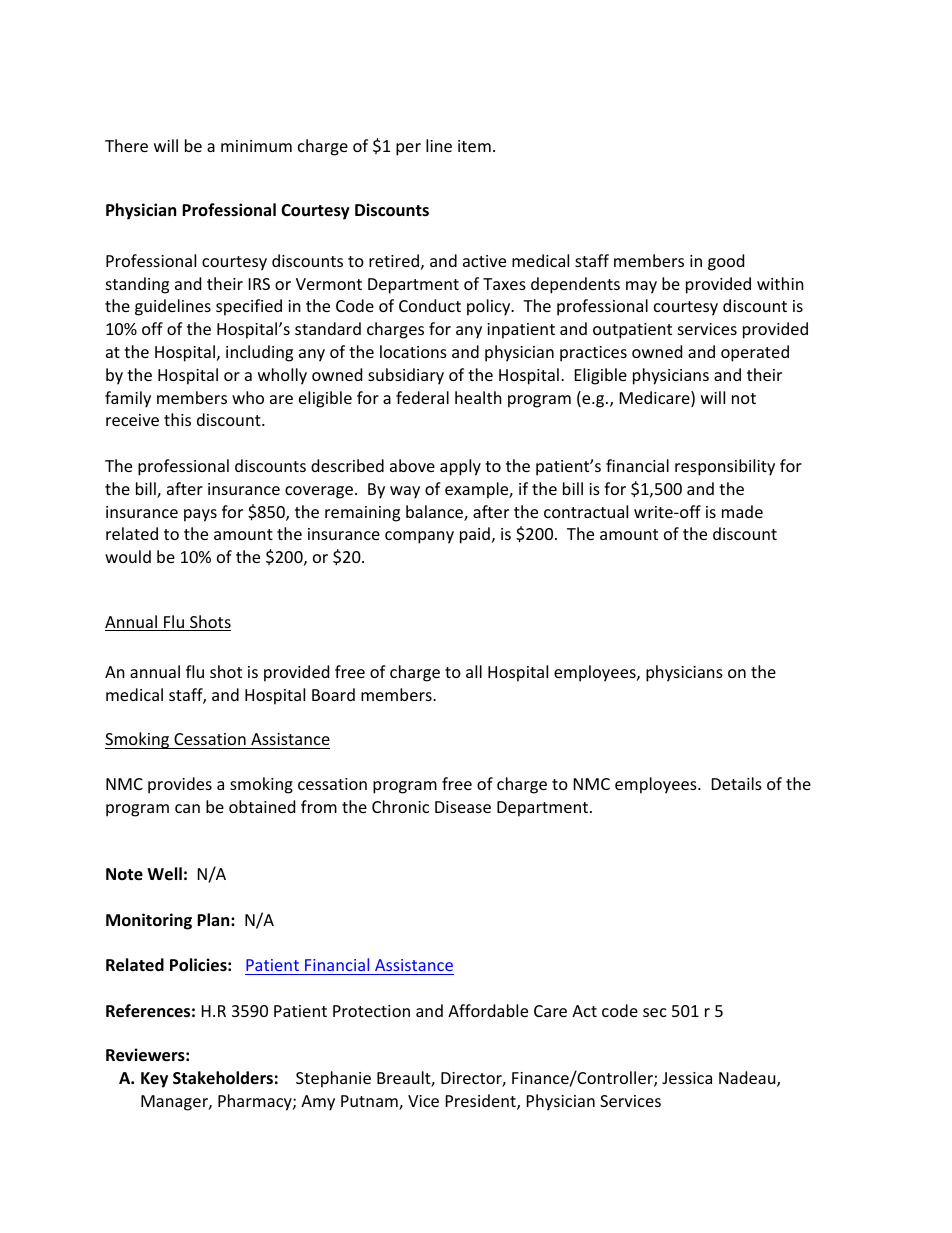 This document has height=1233, width=952. Describe the element at coordinates (755, 353) in the document. I see `operated` at that location.
